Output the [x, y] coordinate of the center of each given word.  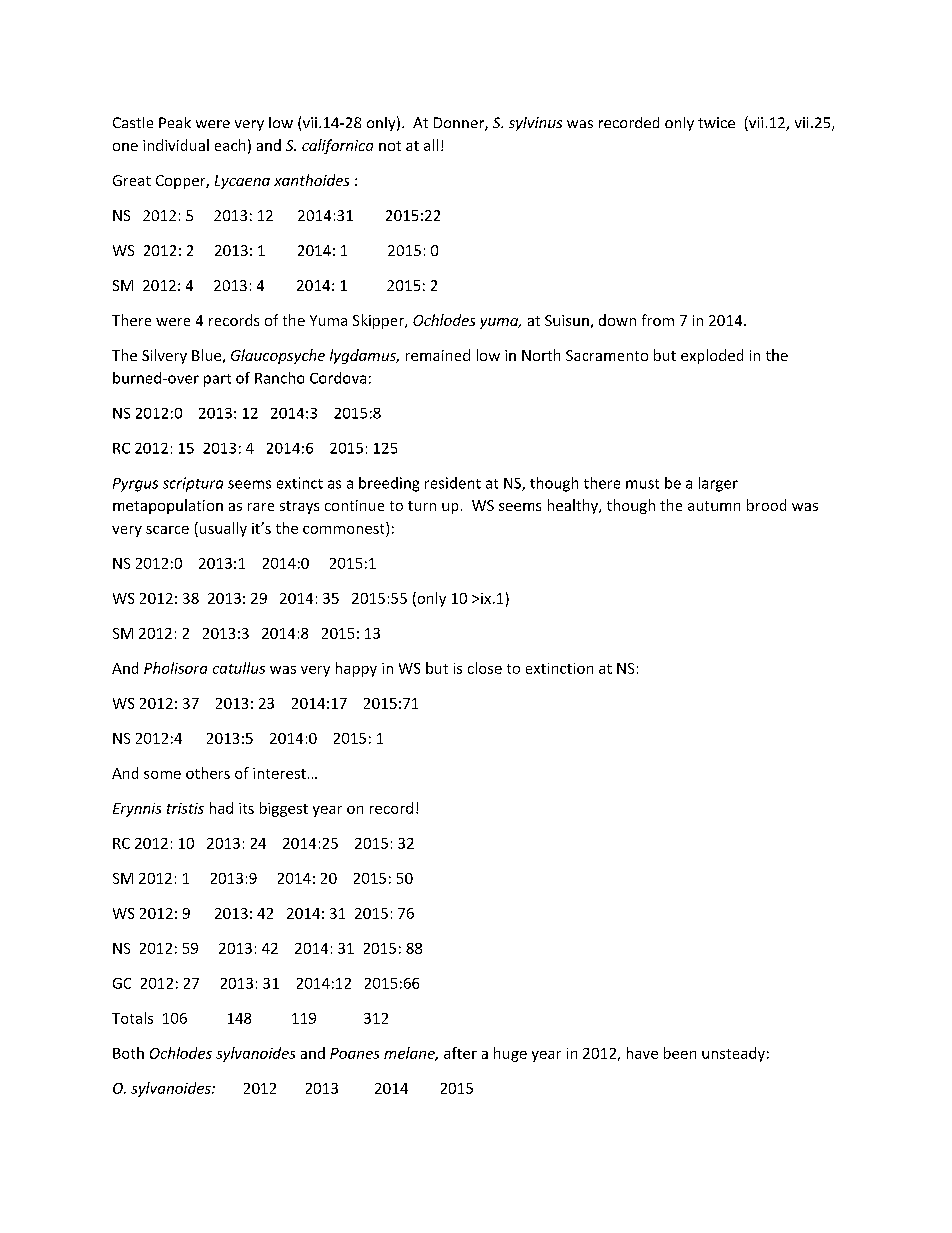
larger [718, 484]
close [485, 668]
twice [716, 122]
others [208, 773]
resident [453, 483]
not [390, 146]
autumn [714, 506]
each [230, 145]
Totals [132, 1018]
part [217, 380]
